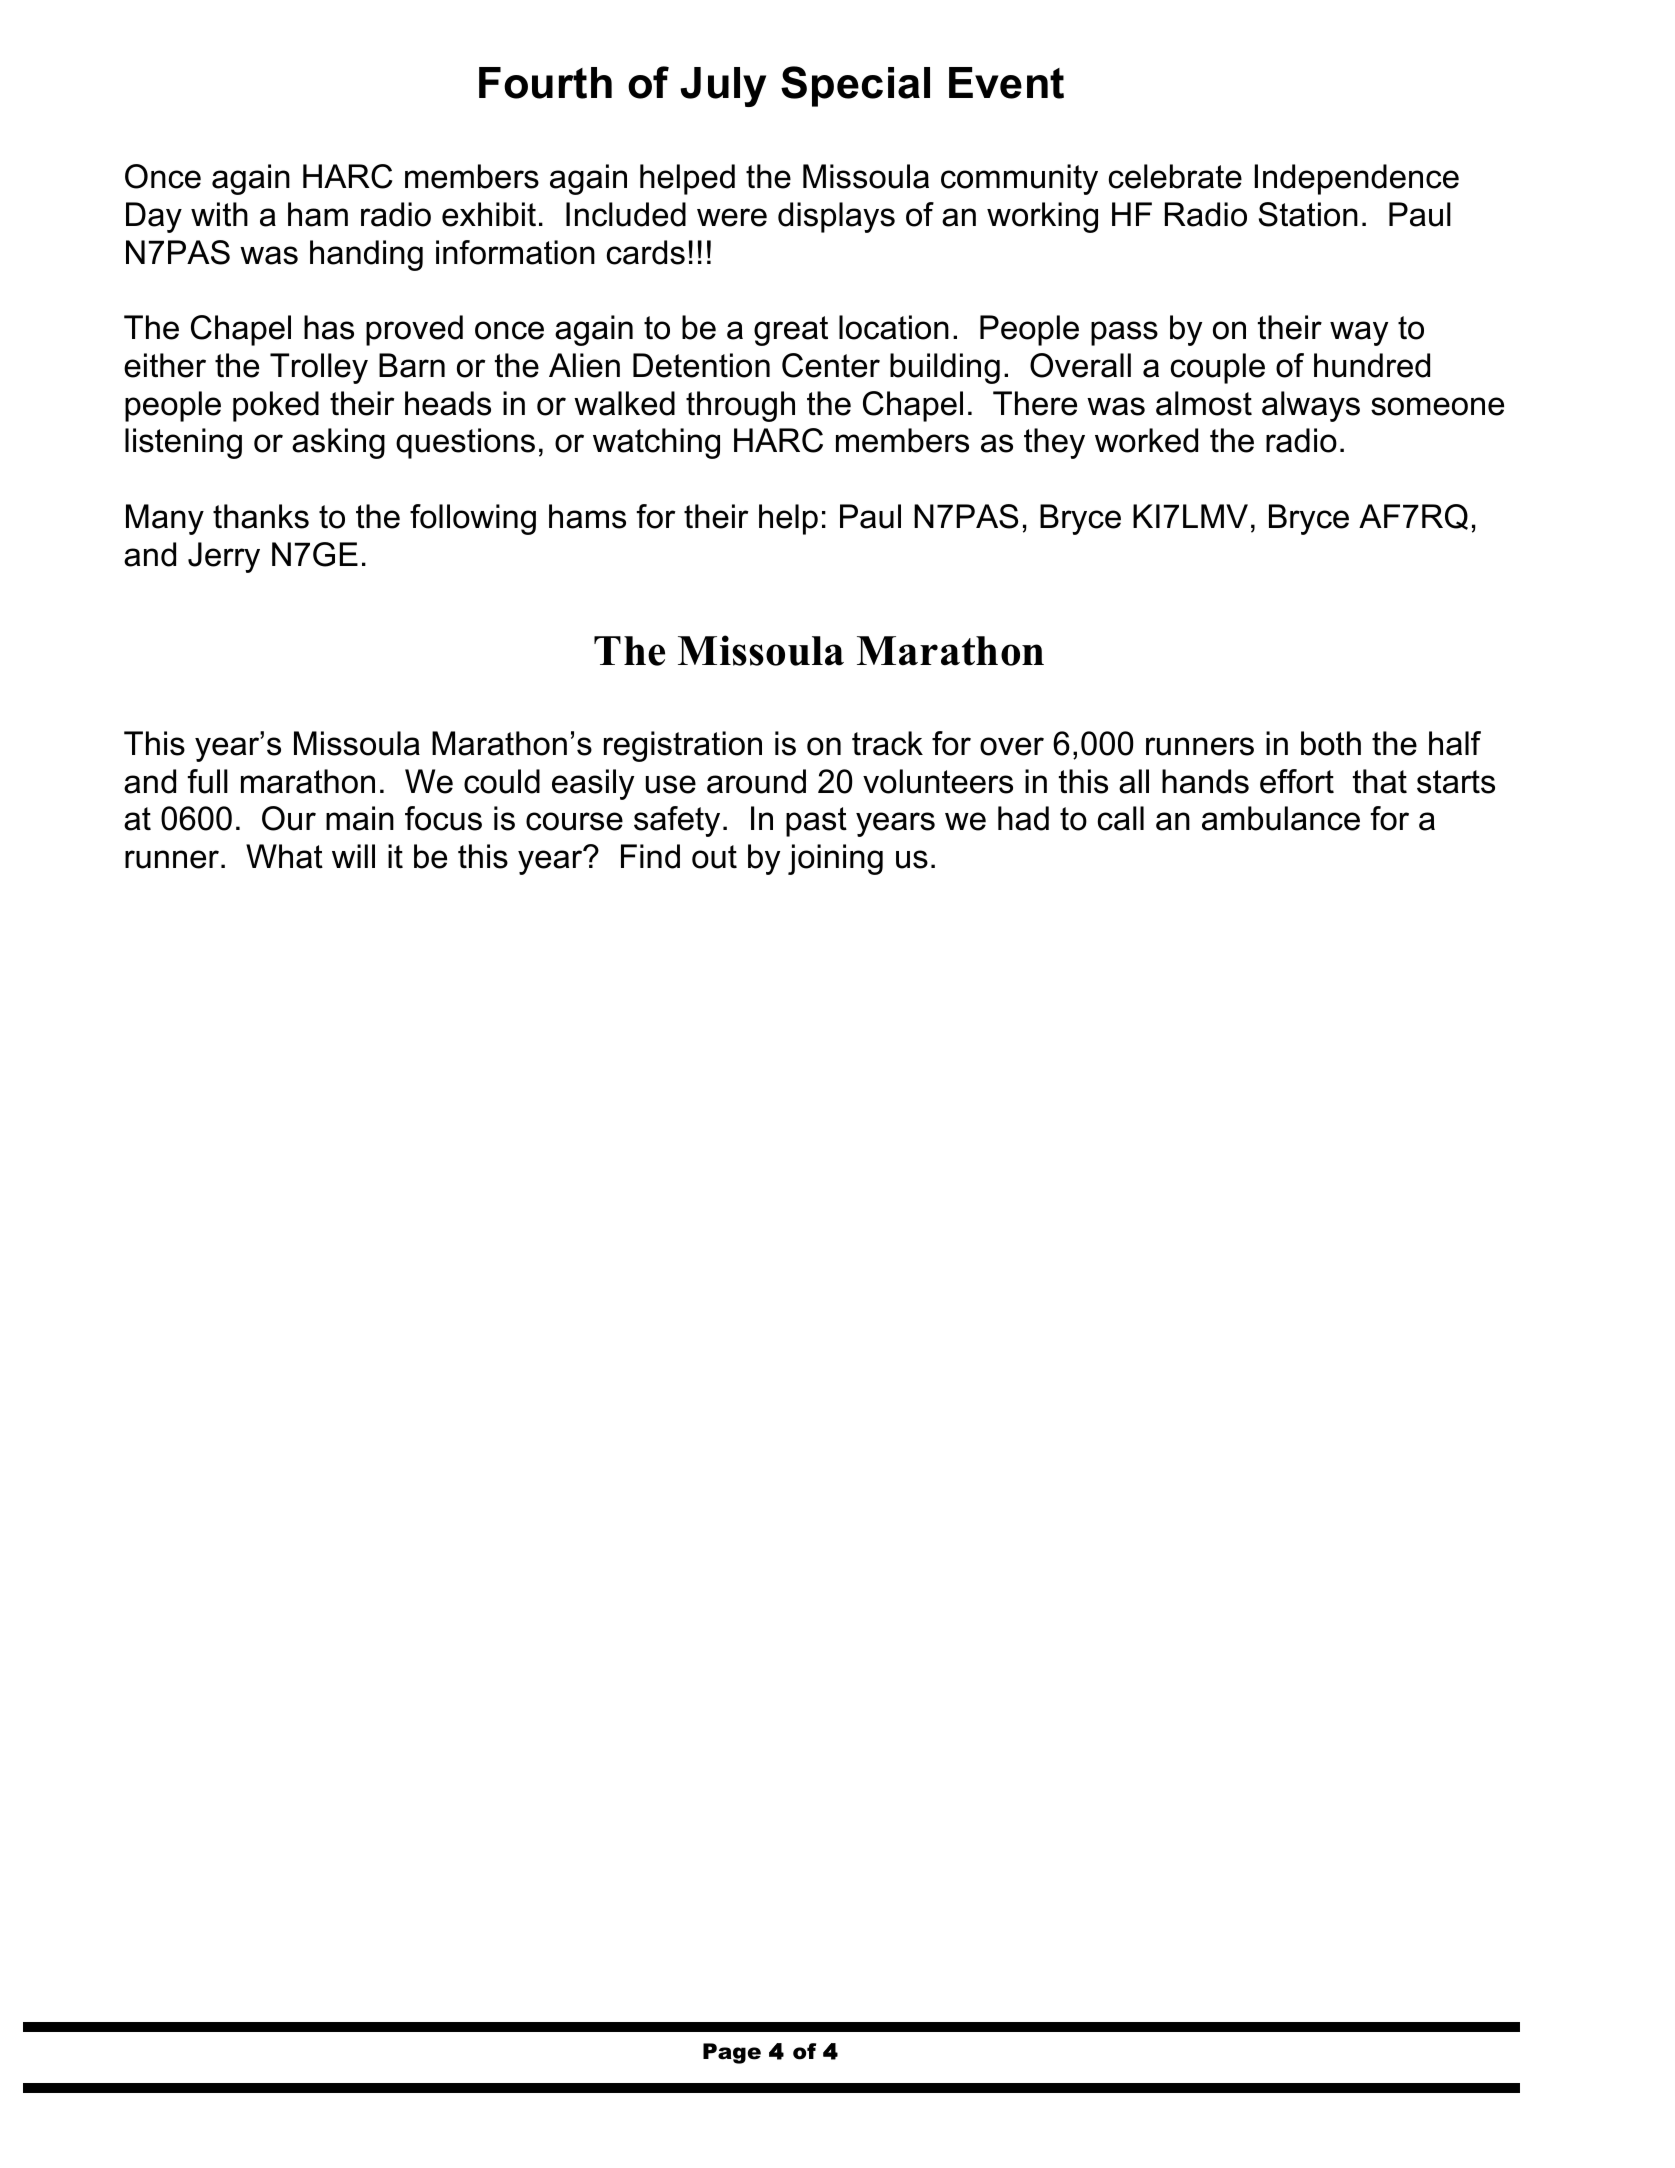 This page has height=2168, width=1675. I want to click on ambulance, so click(1281, 818).
